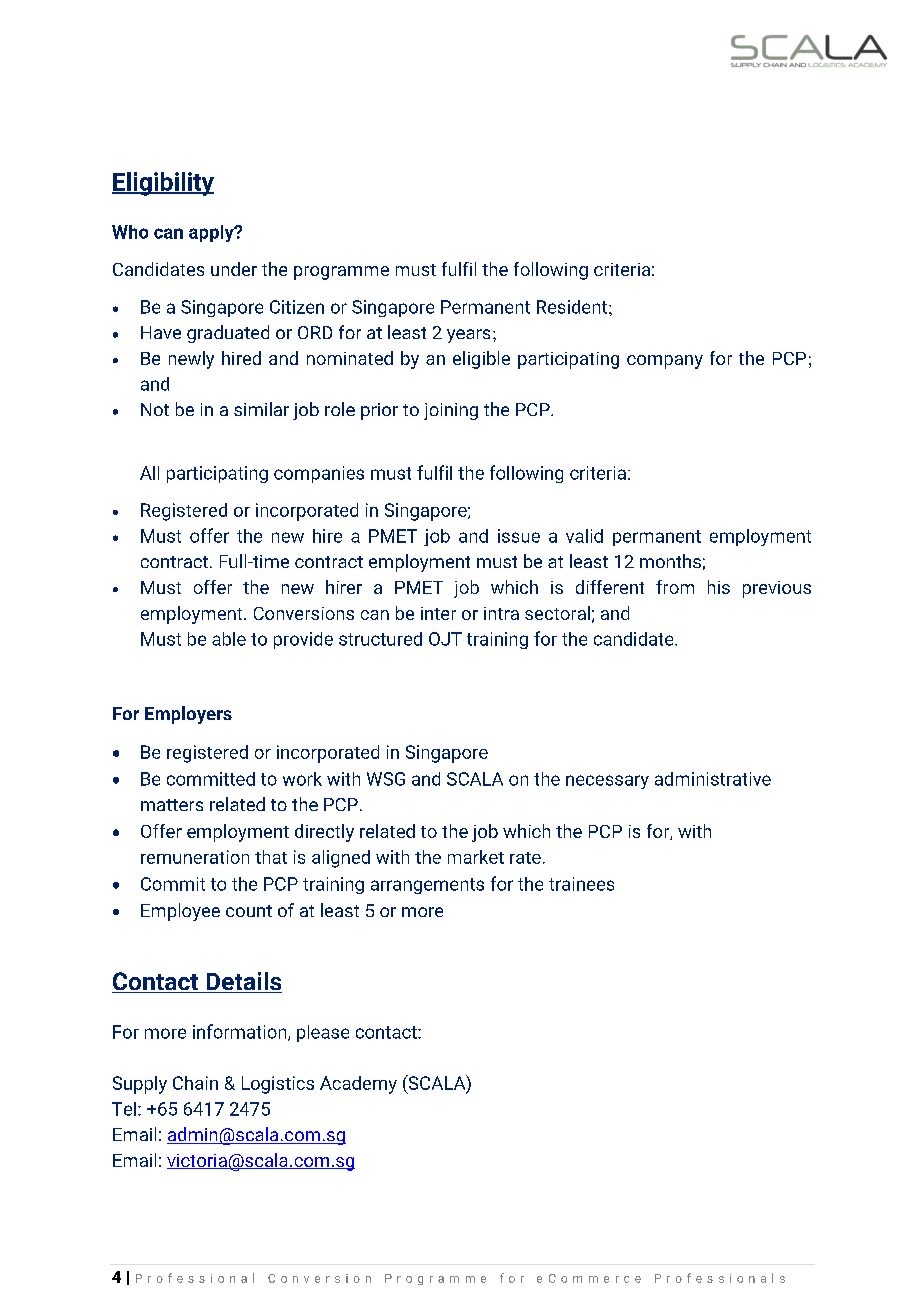 This screenshot has height=1308, width=924. Describe the element at coordinates (665, 362) in the screenshot. I see `company` at that location.
